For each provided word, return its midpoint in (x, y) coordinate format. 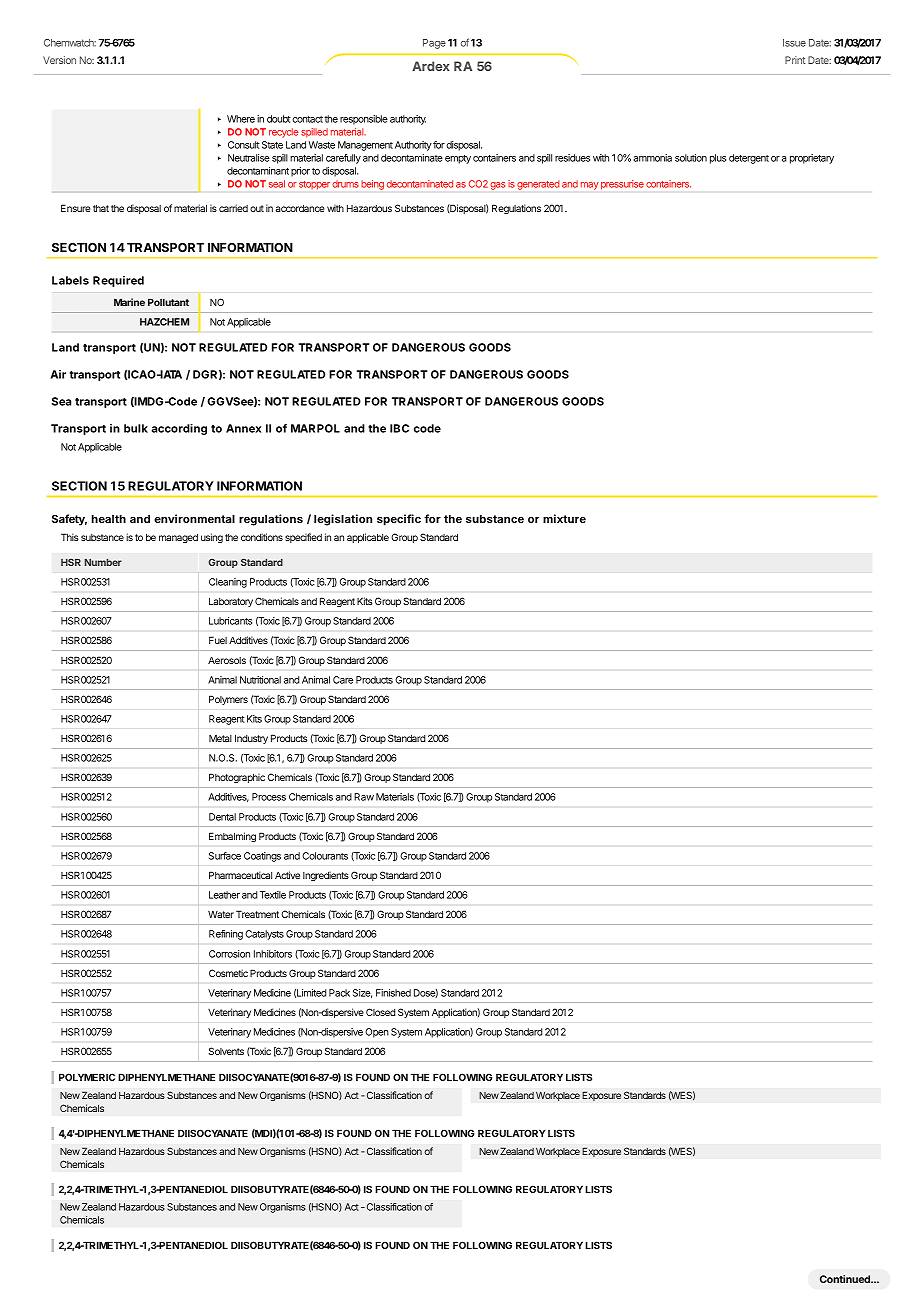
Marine (129, 302)
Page (434, 44)
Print (795, 60)
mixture (564, 518)
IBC (399, 428)
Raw (364, 797)
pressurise (622, 185)
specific (399, 520)
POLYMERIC (87, 1077)
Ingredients (326, 876)
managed (178, 538)
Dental (222, 817)
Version (59, 60)
